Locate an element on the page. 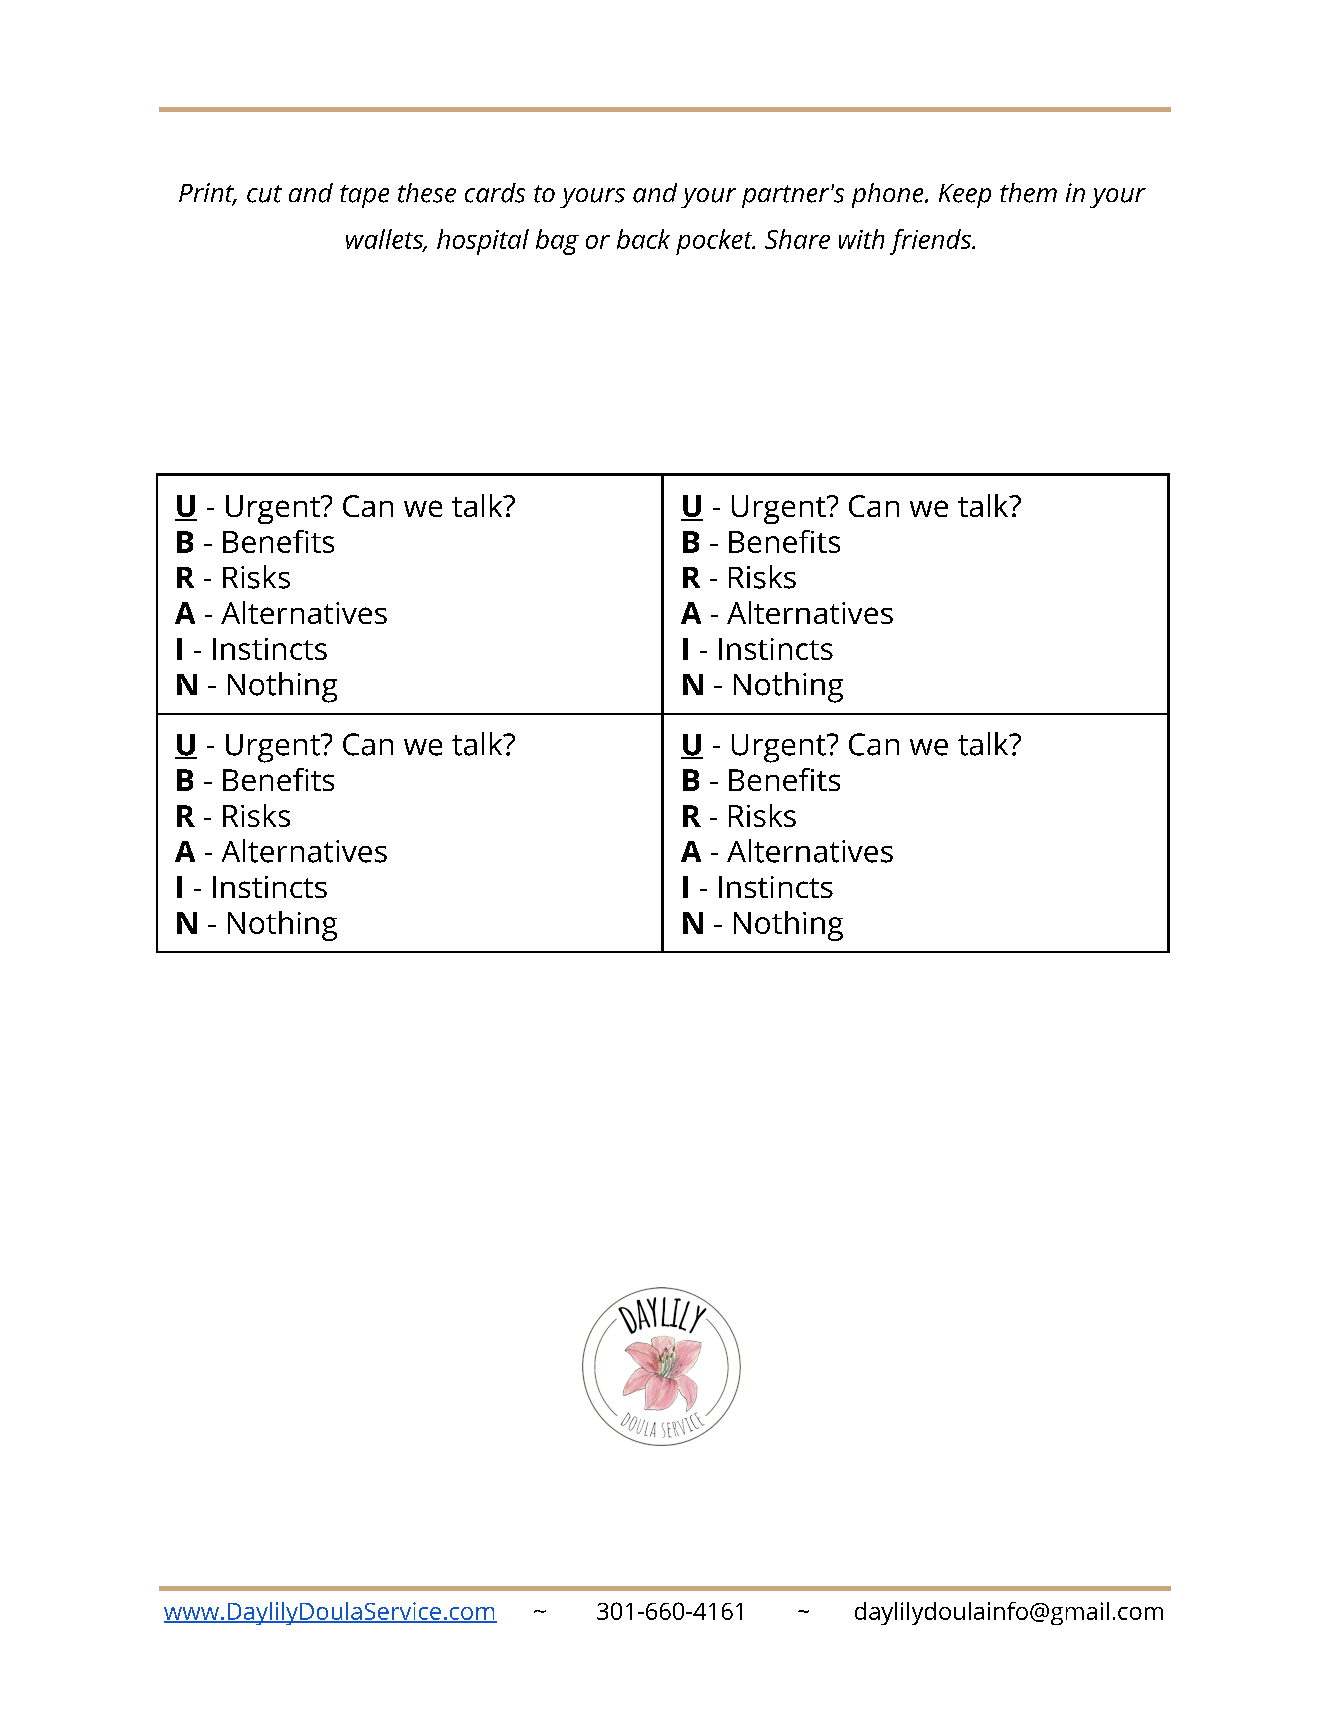  friends is located at coordinates (931, 242).
